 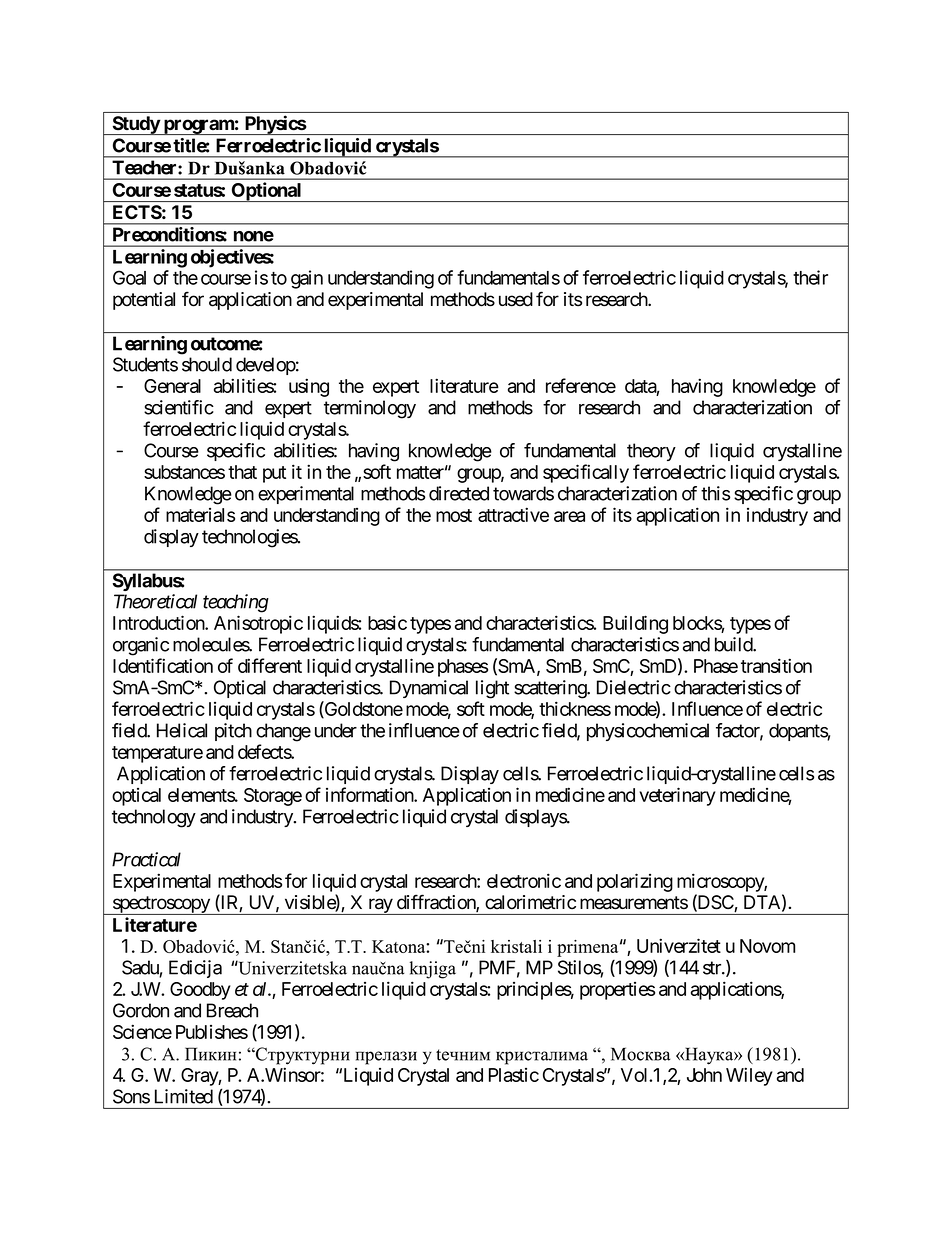 I want to click on that, so click(x=242, y=472).
